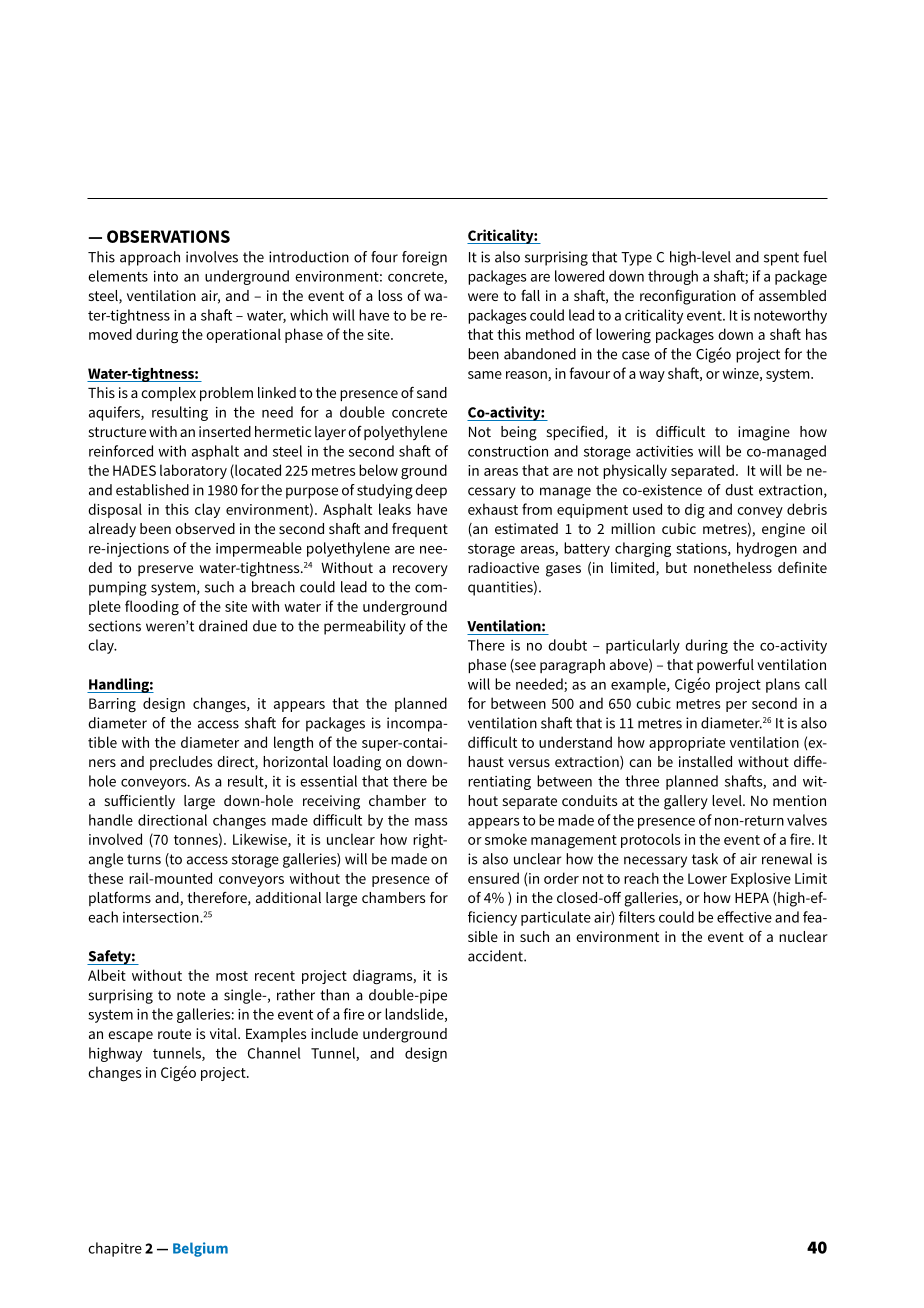 The width and height of the document is (924, 1308). I want to click on route, so click(174, 1034).
